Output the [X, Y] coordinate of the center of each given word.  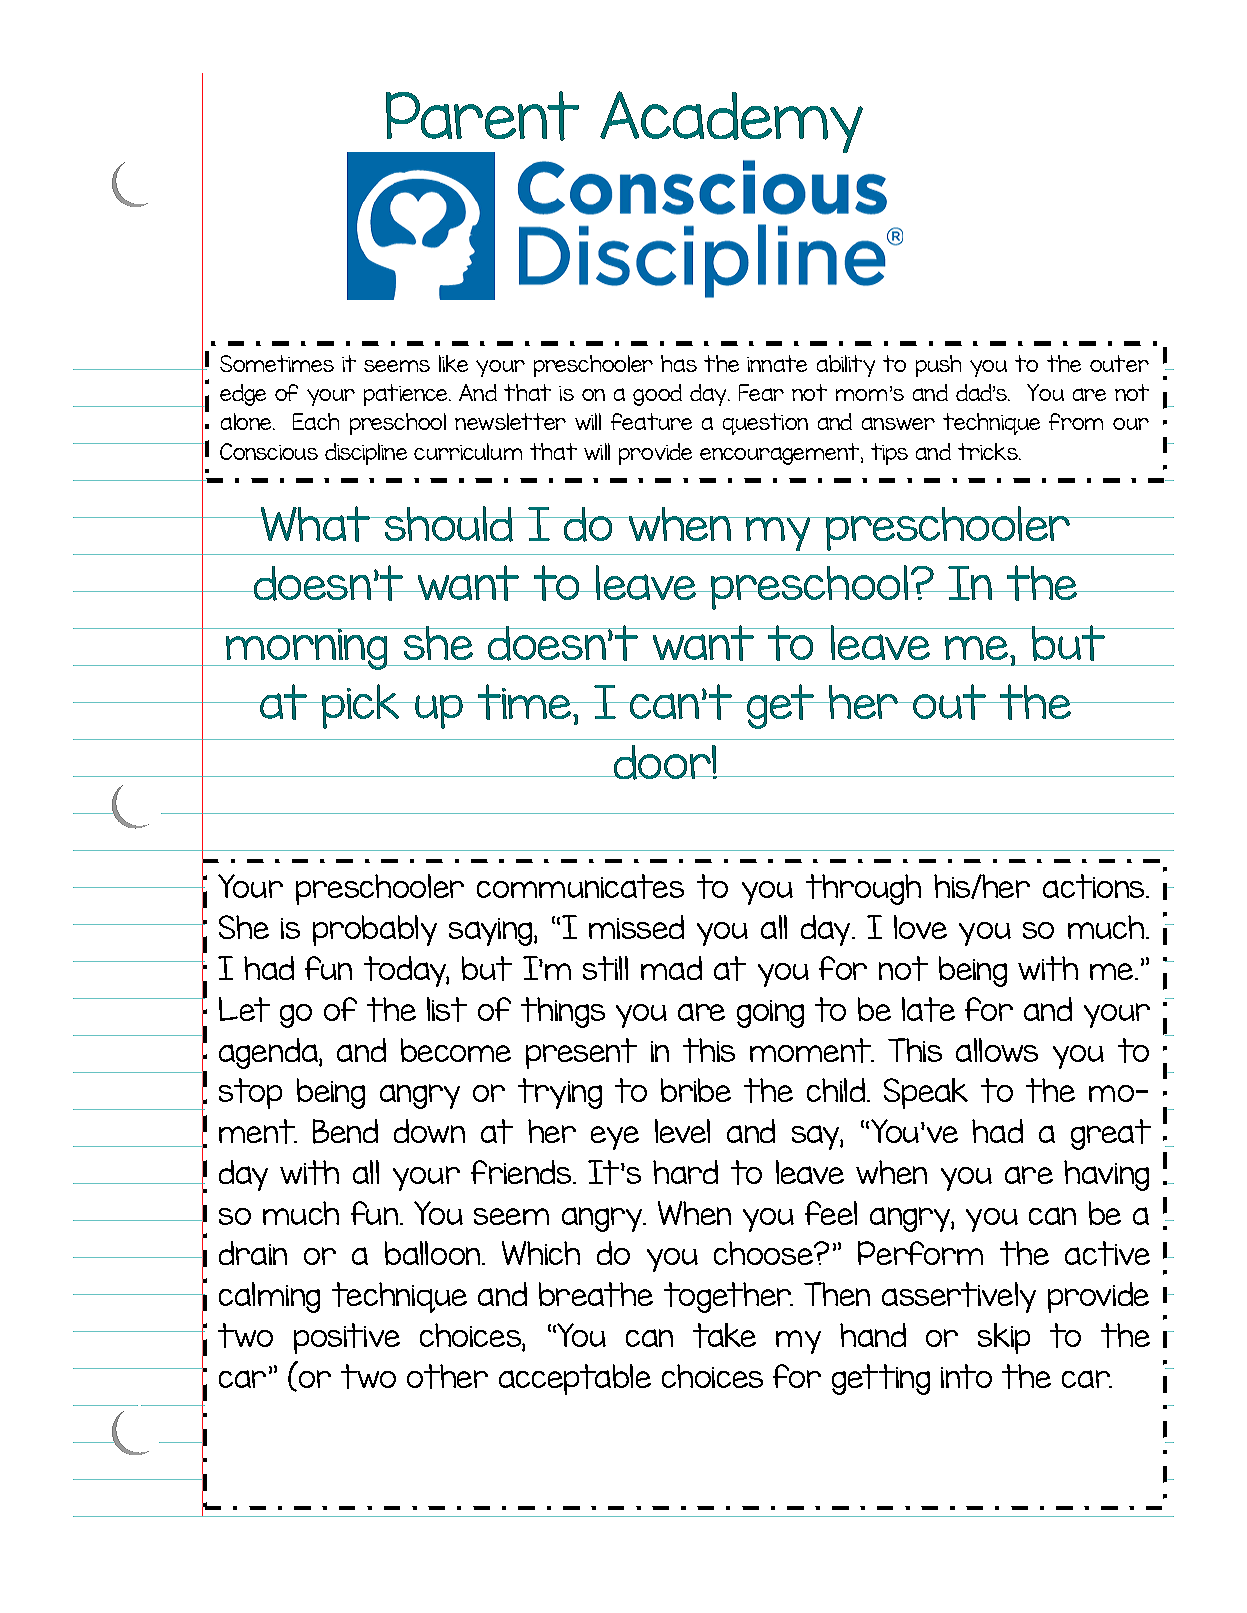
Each [316, 421]
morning [307, 649]
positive [347, 1338]
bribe [696, 1090]
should [449, 524]
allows [997, 1050]
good [657, 395]
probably [375, 930]
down [429, 1131]
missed [636, 927]
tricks [989, 451]
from [1076, 421]
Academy [731, 122]
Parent [482, 116]
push [938, 366]
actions [1095, 886]
